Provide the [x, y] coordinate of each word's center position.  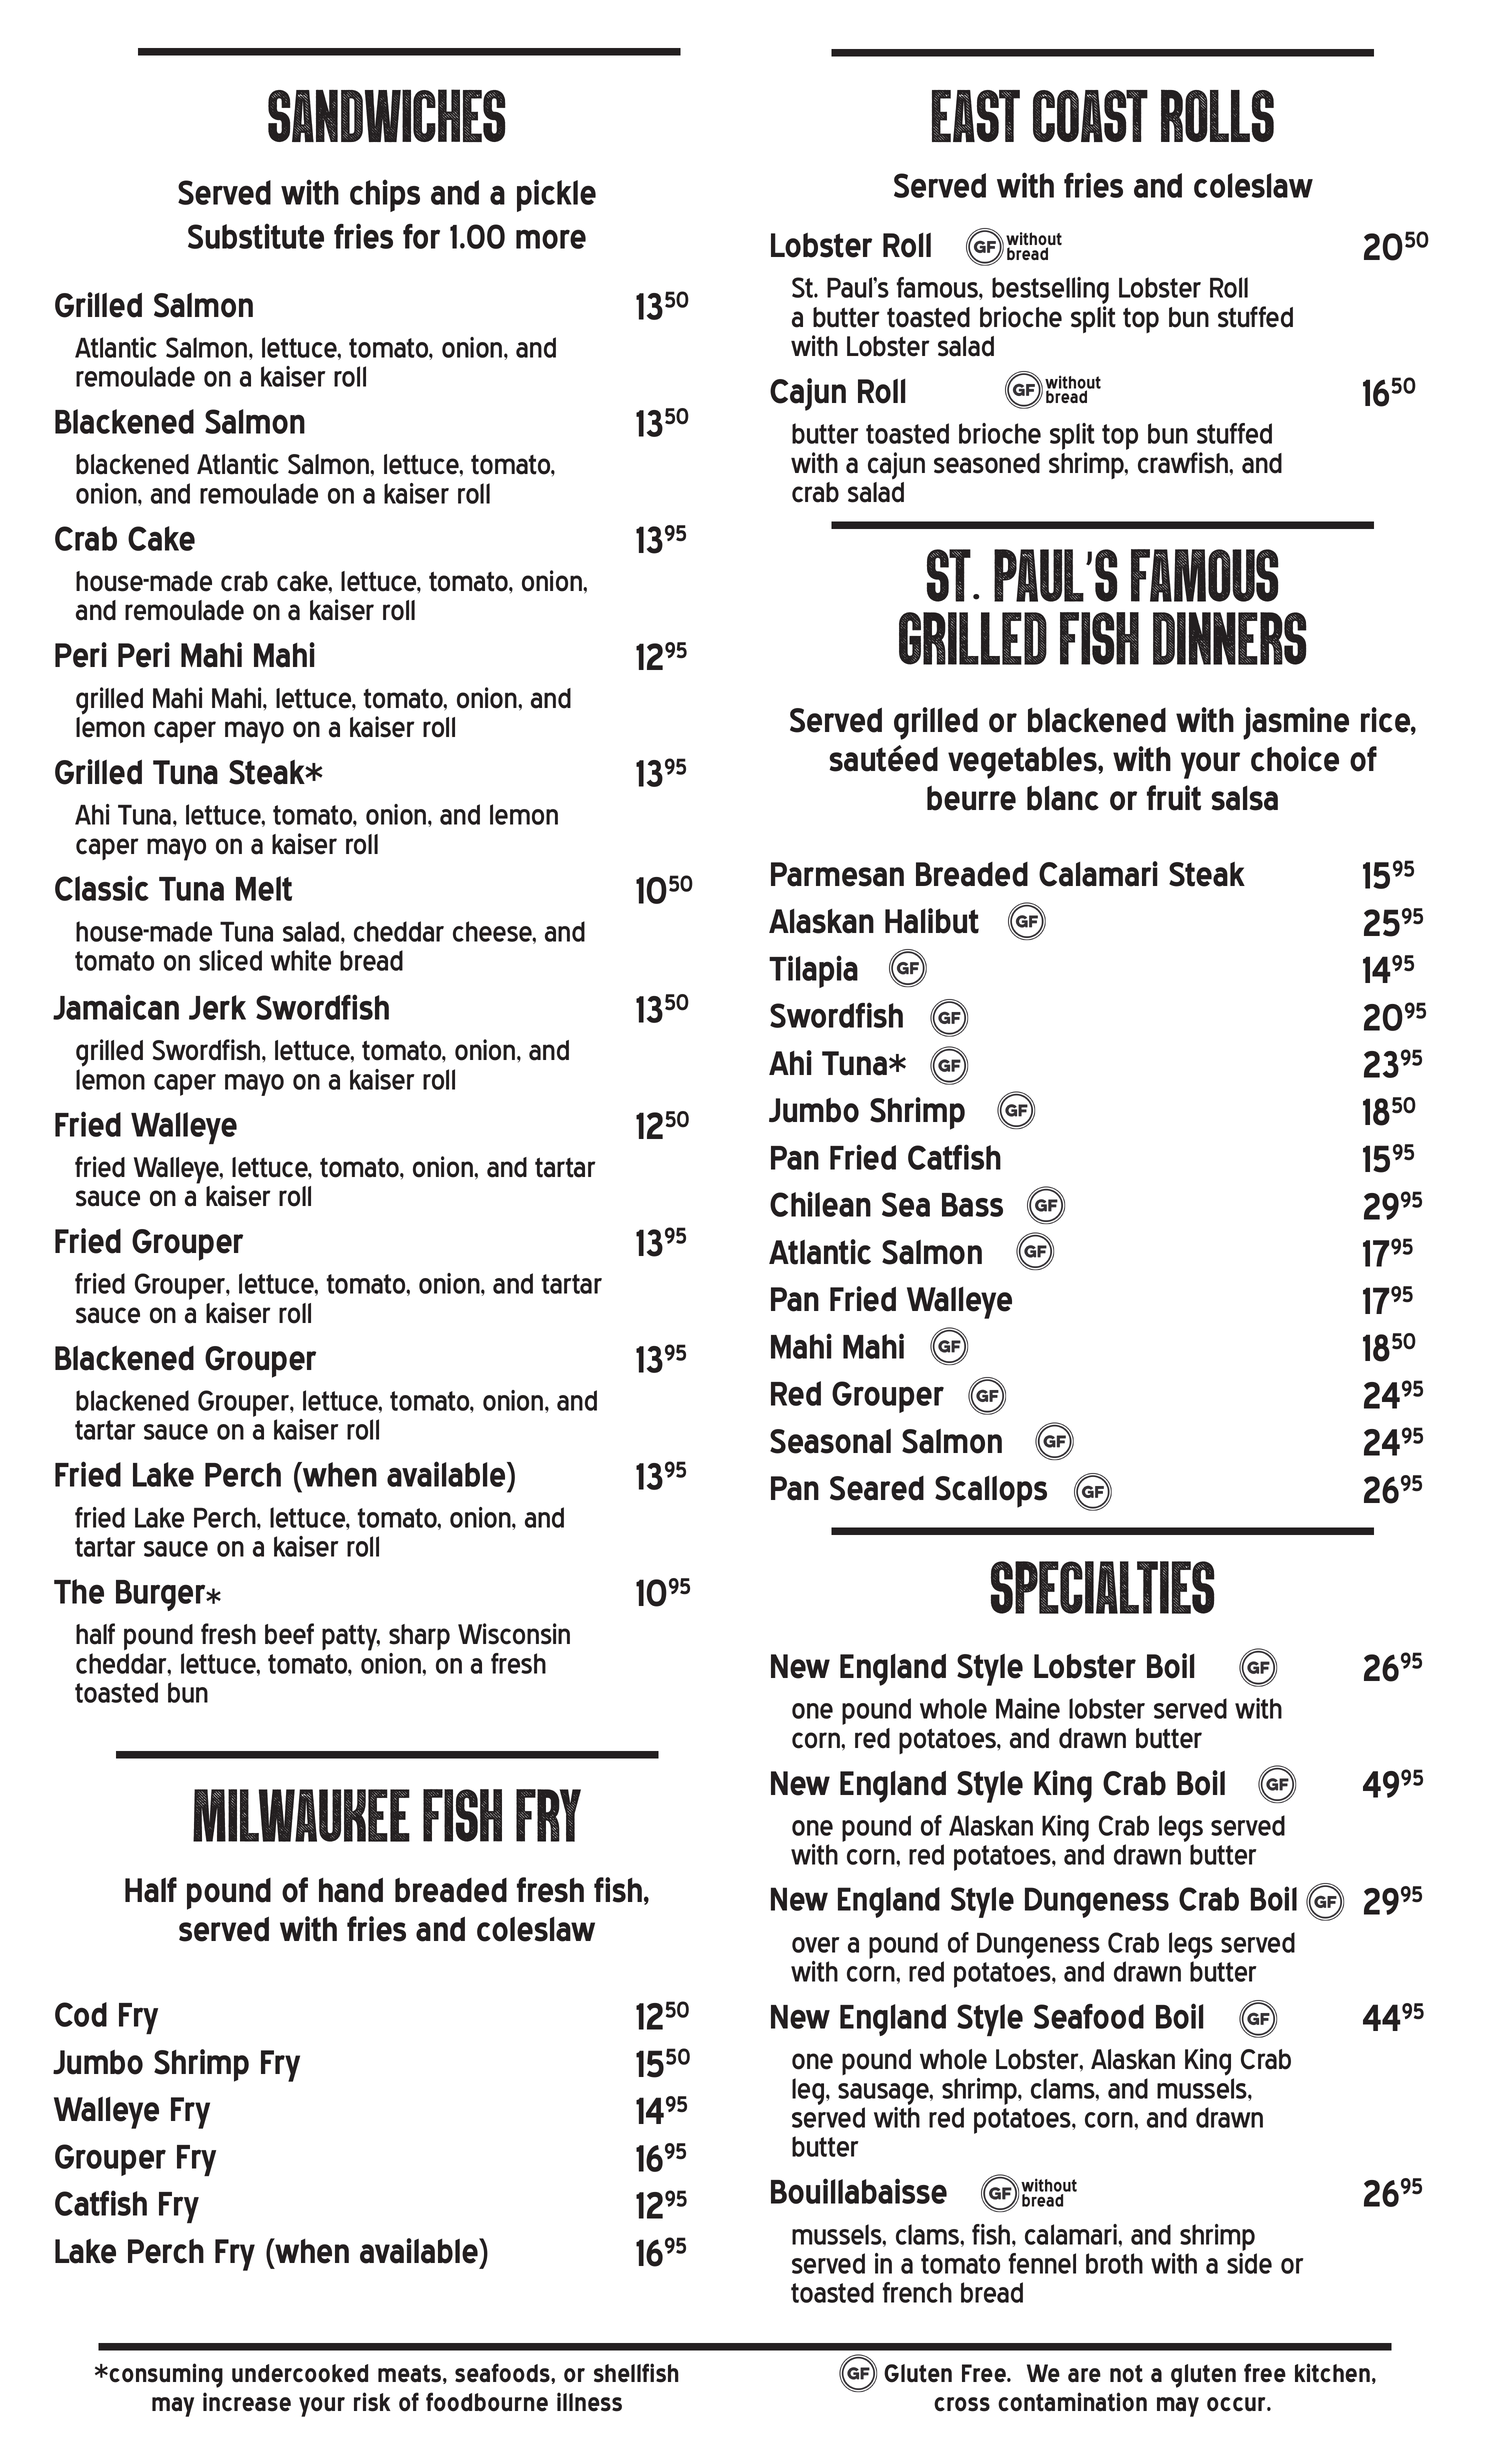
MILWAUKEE [301, 1815]
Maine [1028, 1708]
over [815, 1945]
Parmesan [837, 874]
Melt [264, 888]
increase [247, 2402]
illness [589, 2402]
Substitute [256, 236]
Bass [972, 1205]
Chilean [820, 1204]
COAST [1090, 116]
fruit [1174, 798]
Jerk [217, 1007]
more [551, 239]
